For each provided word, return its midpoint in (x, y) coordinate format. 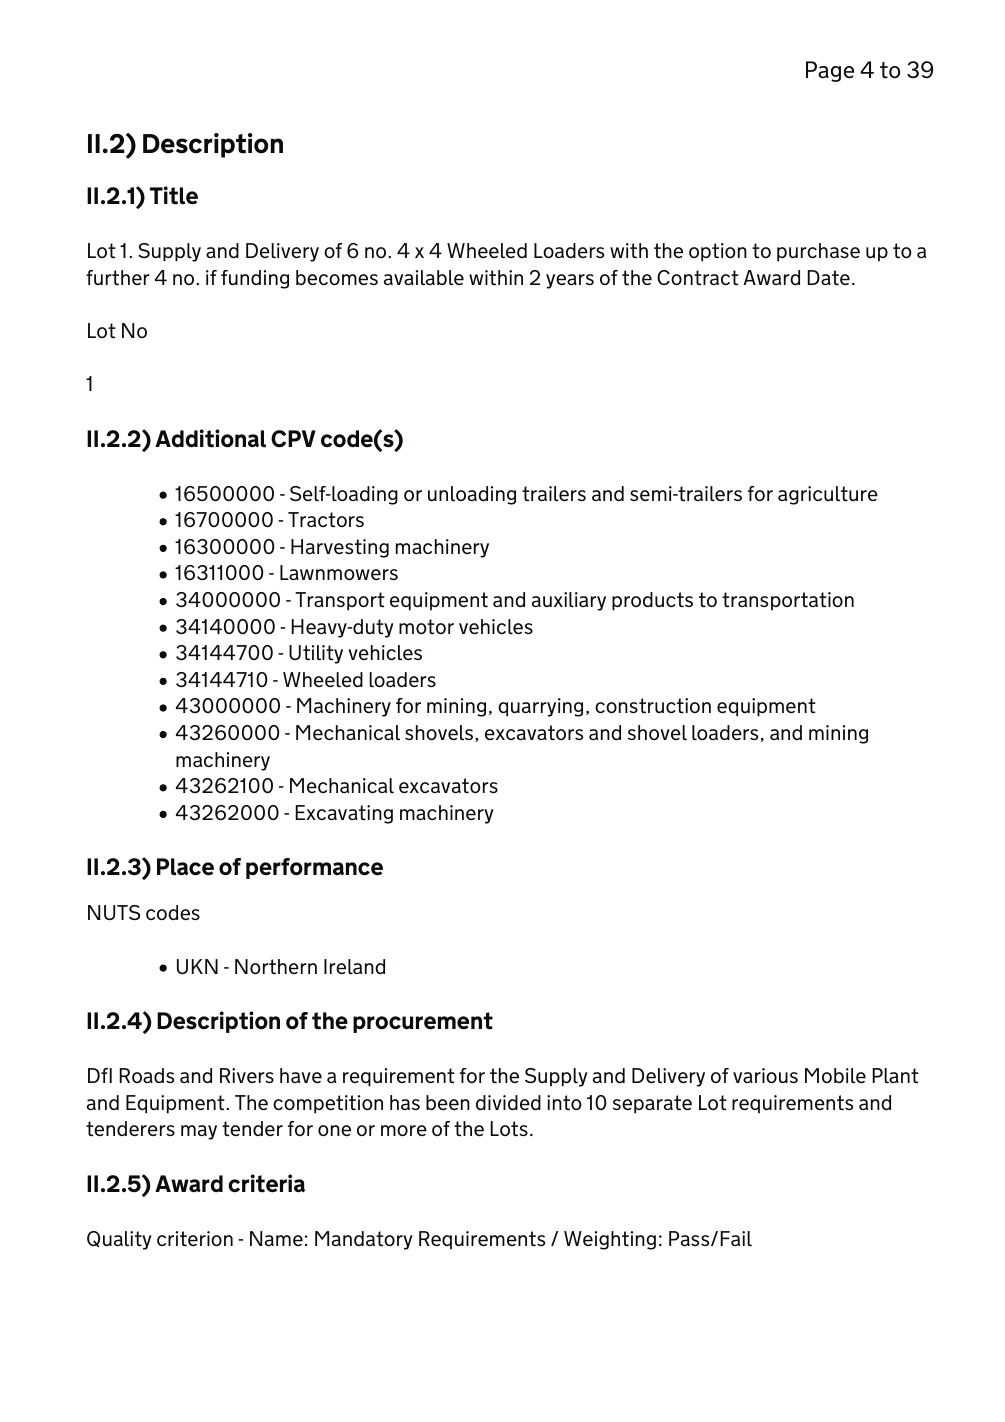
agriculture (828, 495)
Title (174, 195)
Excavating (344, 814)
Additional (210, 438)
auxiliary (569, 601)
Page (830, 71)
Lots (509, 1128)
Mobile (835, 1075)
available (424, 277)
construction (653, 705)
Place (185, 867)
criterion (195, 1238)
